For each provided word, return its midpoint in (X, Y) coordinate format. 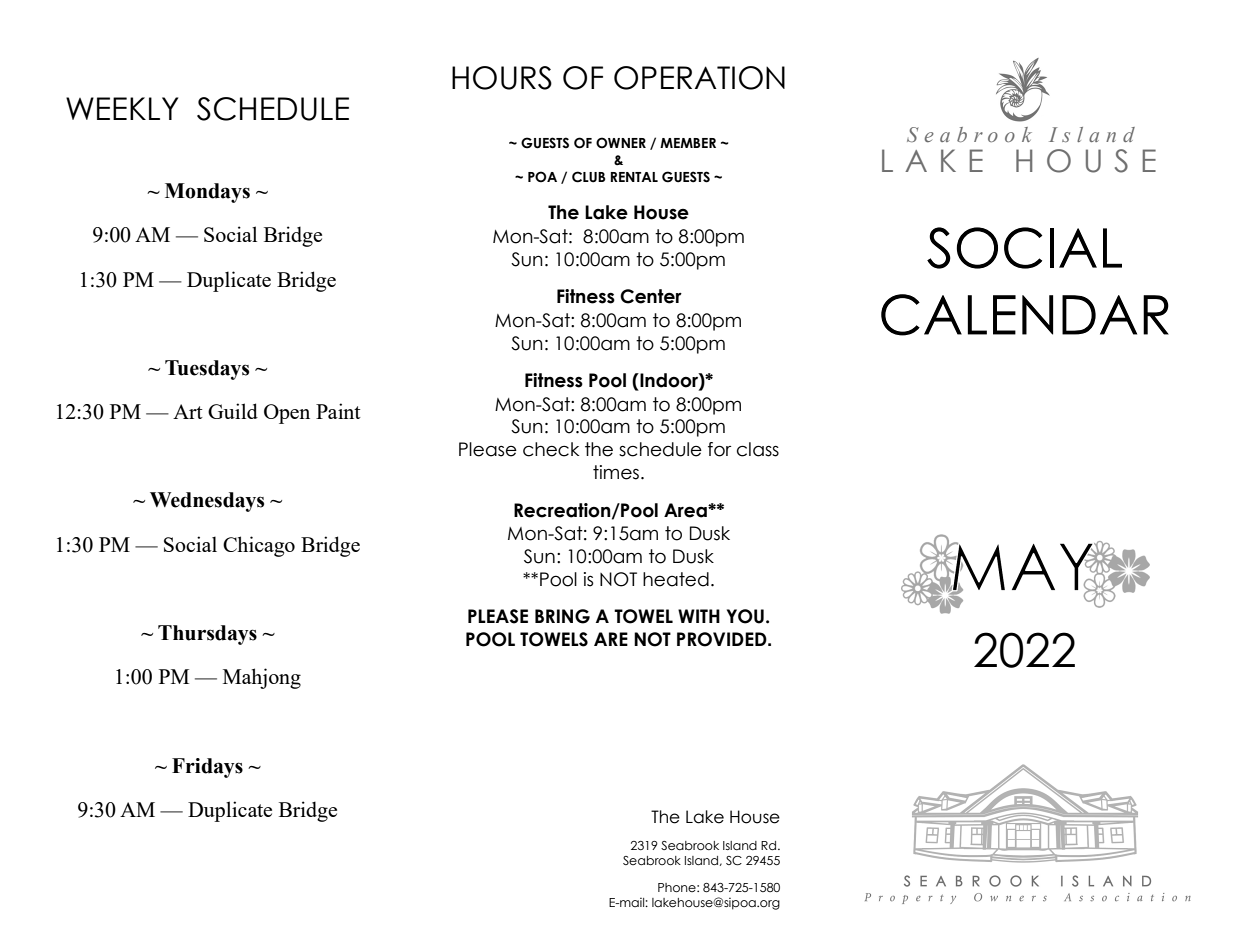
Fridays (207, 768)
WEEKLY (122, 108)
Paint (338, 411)
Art (188, 411)
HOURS (502, 78)
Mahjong (262, 678)
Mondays (207, 193)
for (719, 449)
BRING (562, 616)
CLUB (588, 177)
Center (651, 296)
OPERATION (699, 78)
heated (676, 579)
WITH (699, 616)
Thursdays (207, 635)
